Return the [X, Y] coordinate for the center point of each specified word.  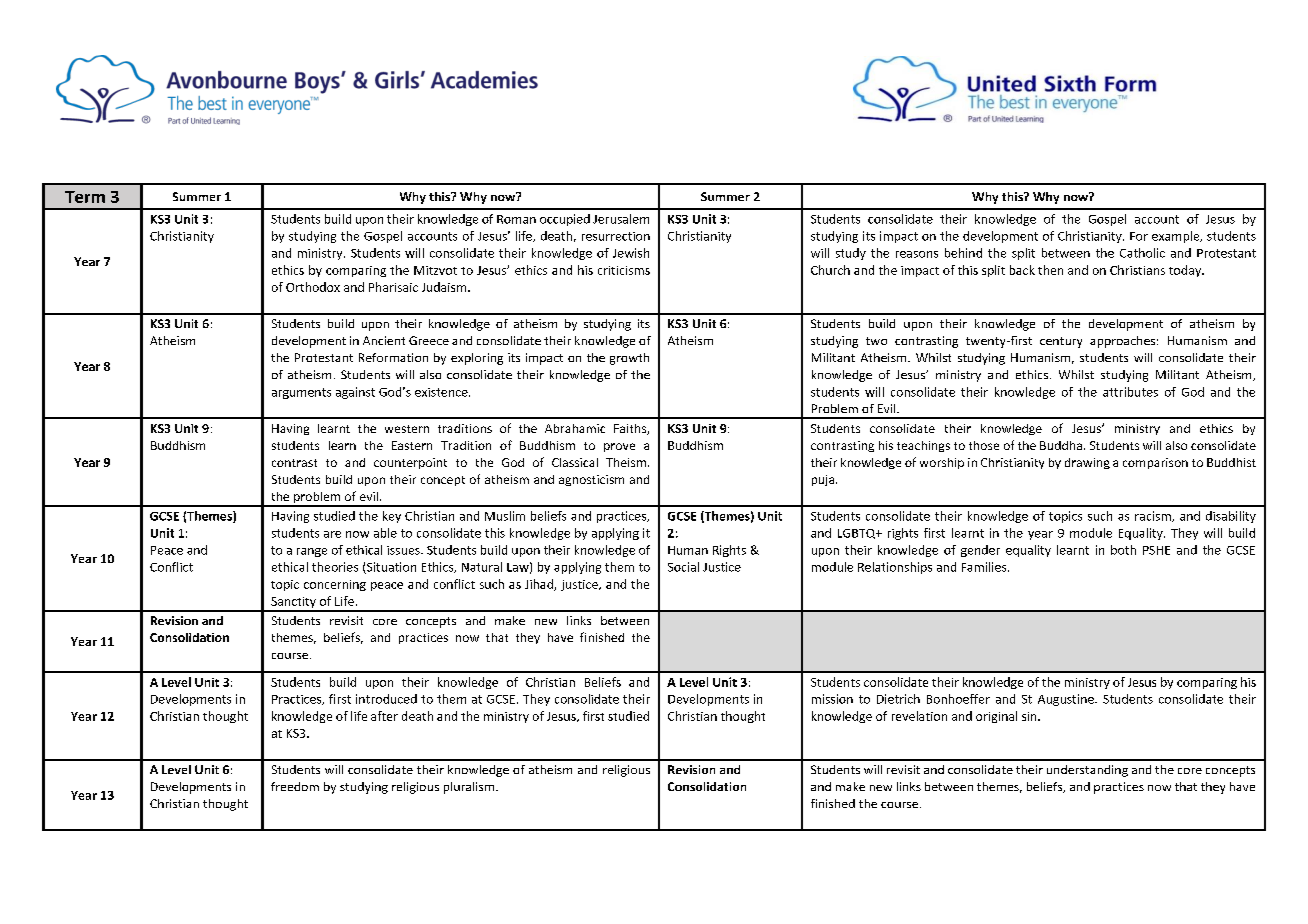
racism [1154, 516]
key [392, 517]
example [1177, 237]
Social [683, 567]
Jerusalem [621, 219]
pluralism [470, 788]
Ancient [384, 340]
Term [85, 197]
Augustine [1067, 700]
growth [629, 359]
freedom [295, 786]
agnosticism [591, 480]
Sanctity [293, 604]
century [1061, 342]
